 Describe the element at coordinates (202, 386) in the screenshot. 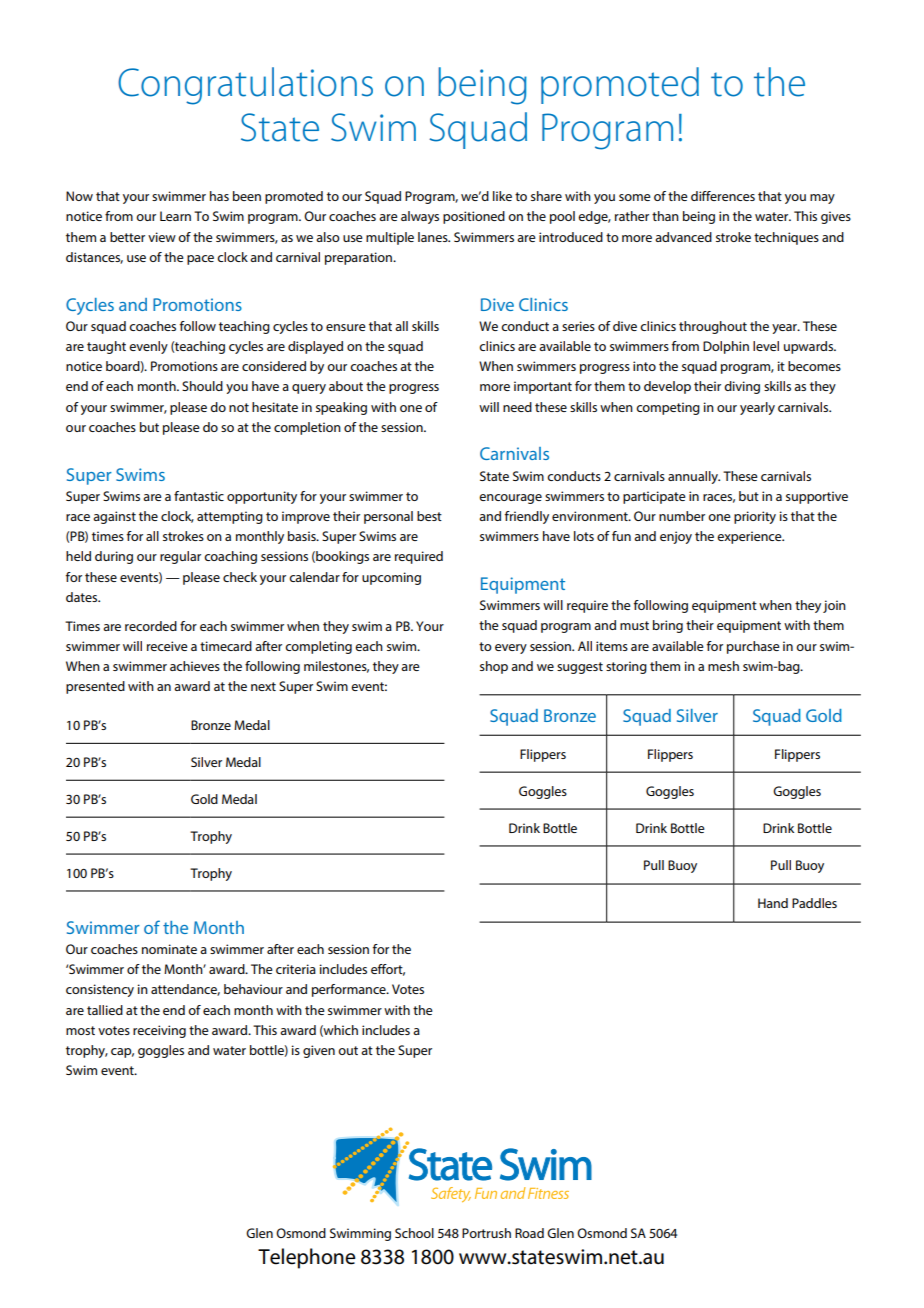

I see `Should` at that location.
